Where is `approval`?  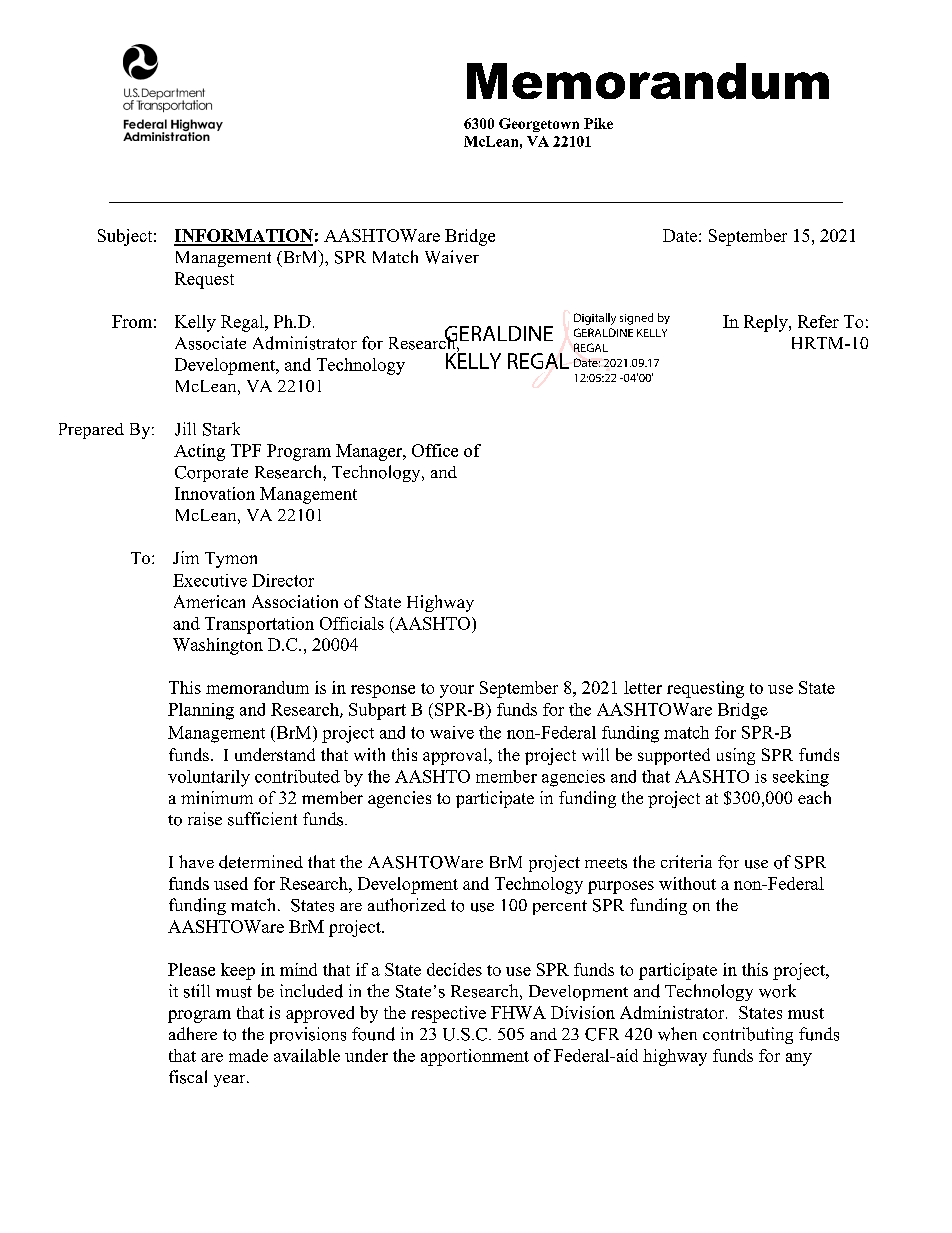 approval is located at coordinates (456, 756).
